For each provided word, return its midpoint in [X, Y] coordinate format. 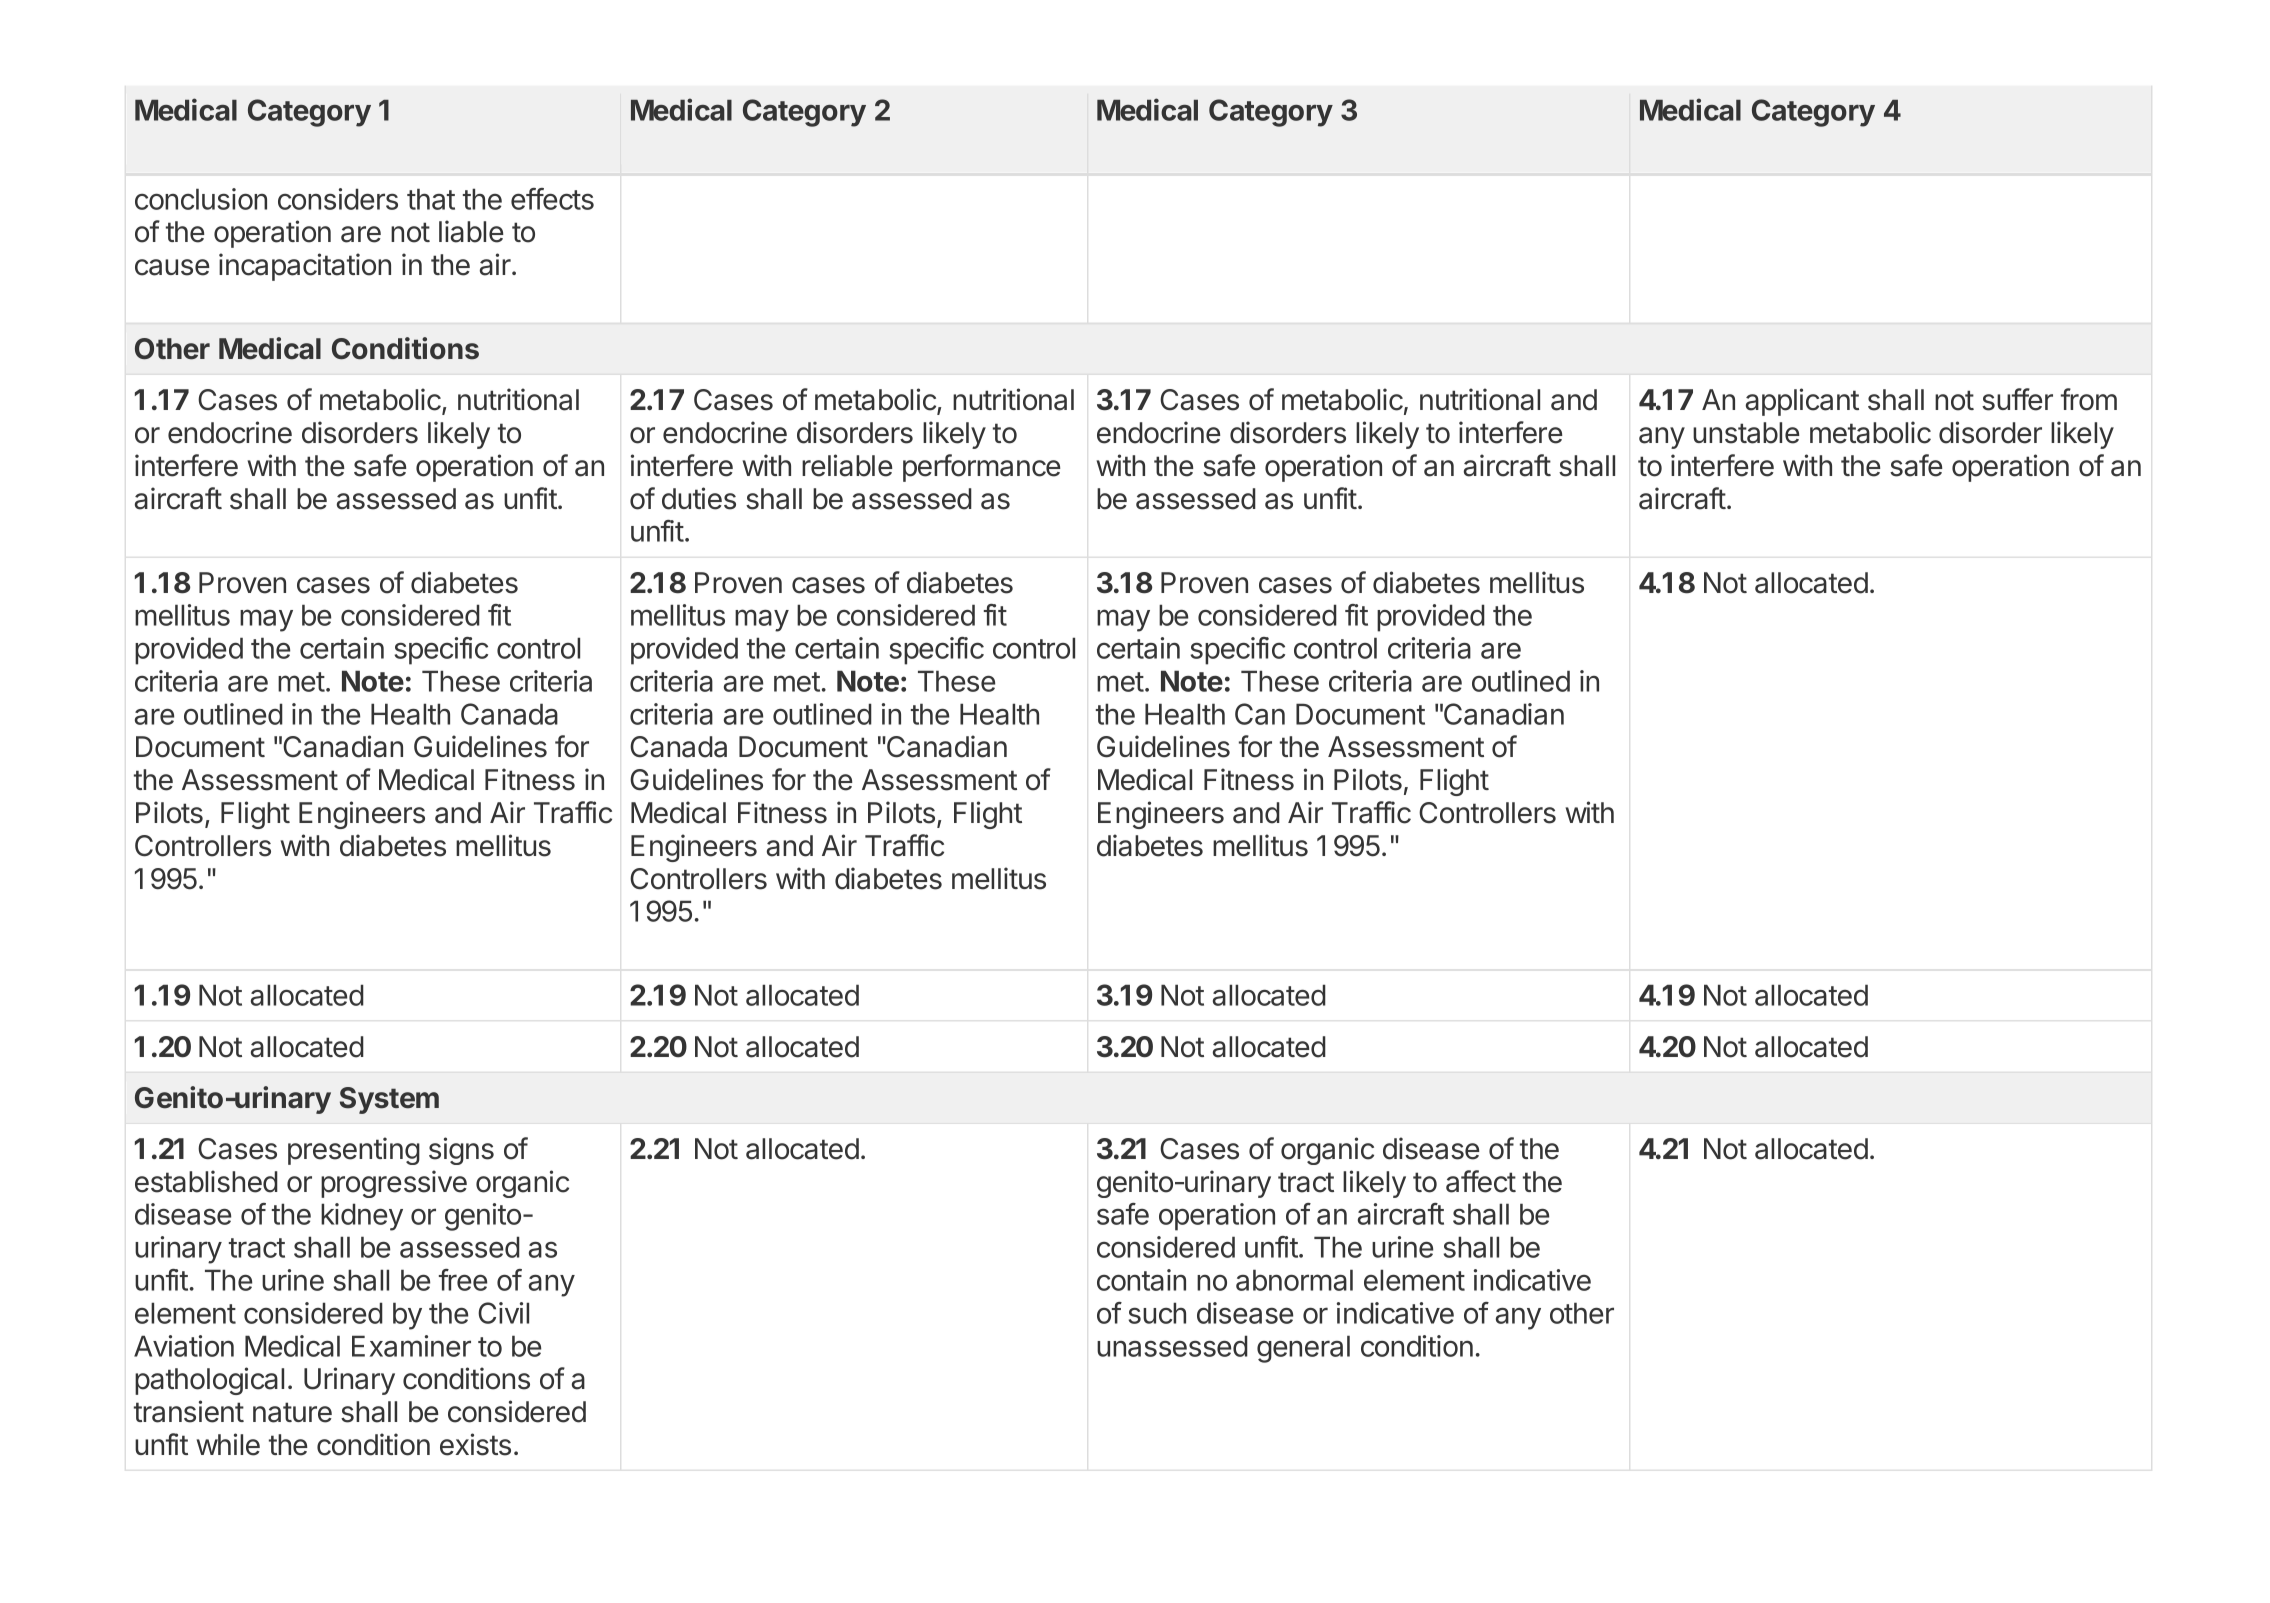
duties [699, 498]
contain [1141, 1280]
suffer [2017, 399]
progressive [394, 1184]
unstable [1746, 433]
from [2089, 399]
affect [1481, 1181]
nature [292, 1412]
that [431, 199]
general [1303, 1349]
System [389, 1100]
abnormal [1294, 1280]
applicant [1802, 402]
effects [552, 199]
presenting [354, 1151]
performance [981, 468]
